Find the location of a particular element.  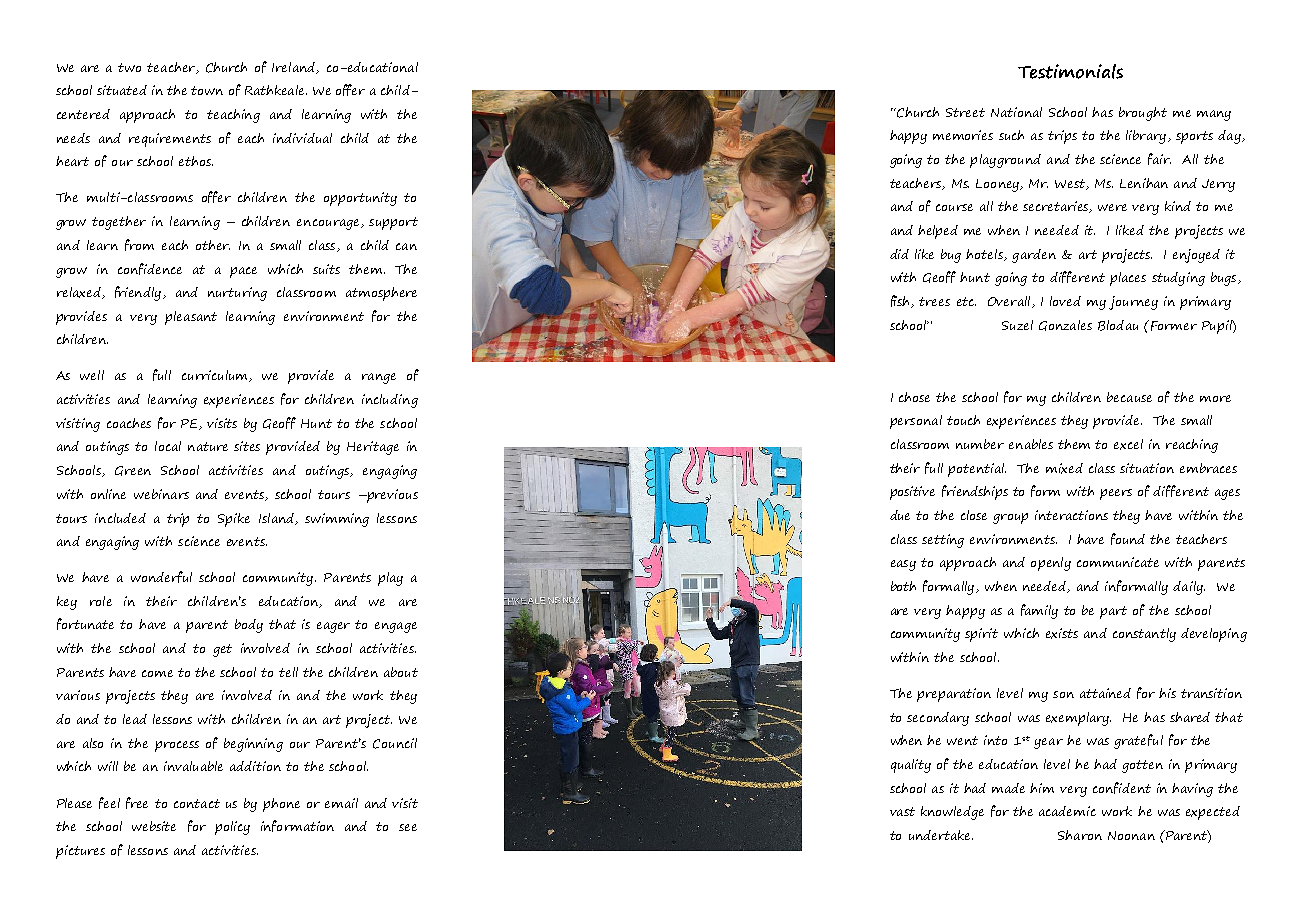

come is located at coordinates (157, 673).
